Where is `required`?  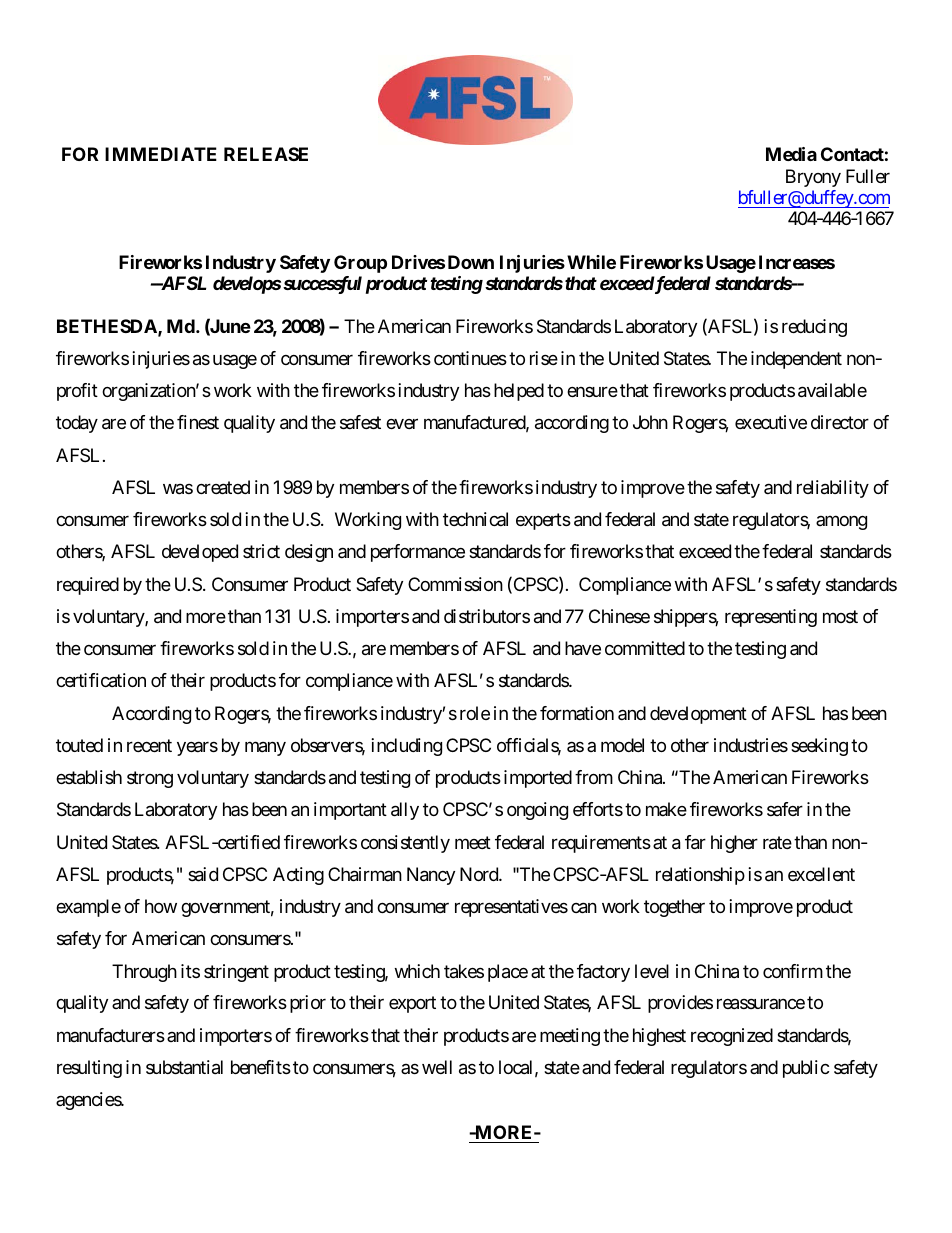 required is located at coordinates (88, 586).
